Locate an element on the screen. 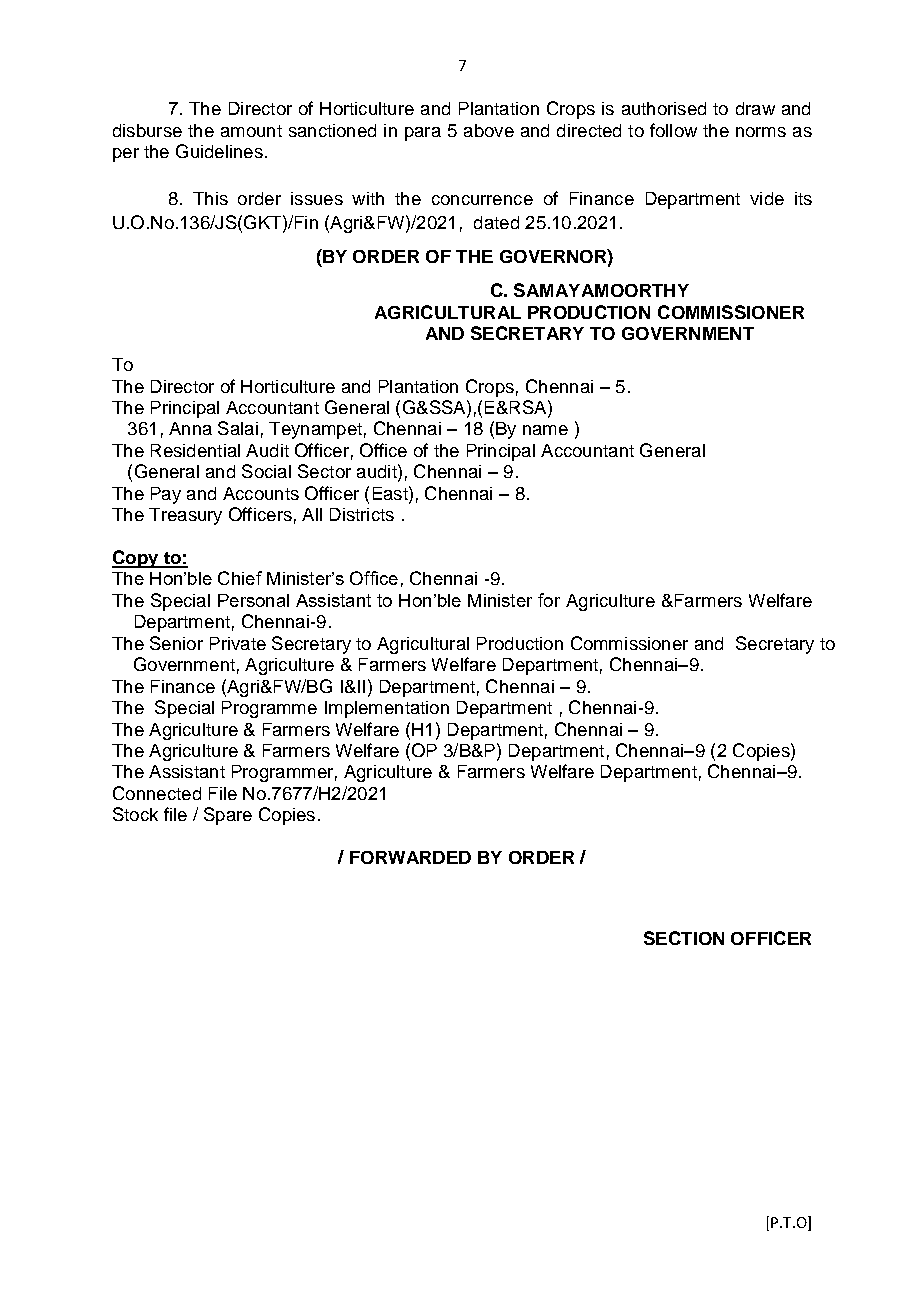 The width and height of the screenshot is (924, 1308). norms is located at coordinates (761, 132).
